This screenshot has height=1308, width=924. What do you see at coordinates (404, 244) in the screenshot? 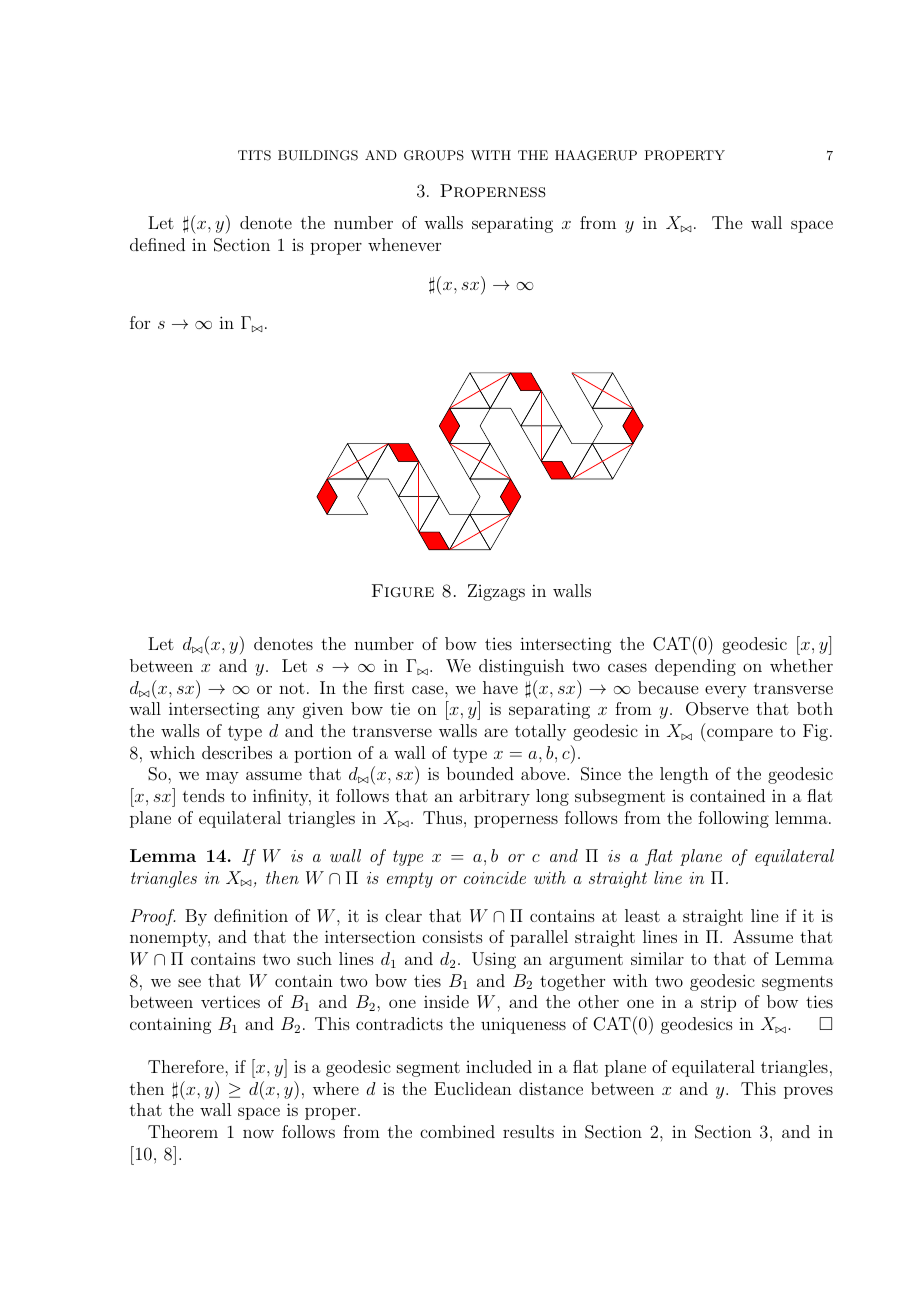
I see `whenever` at bounding box center [404, 244].
